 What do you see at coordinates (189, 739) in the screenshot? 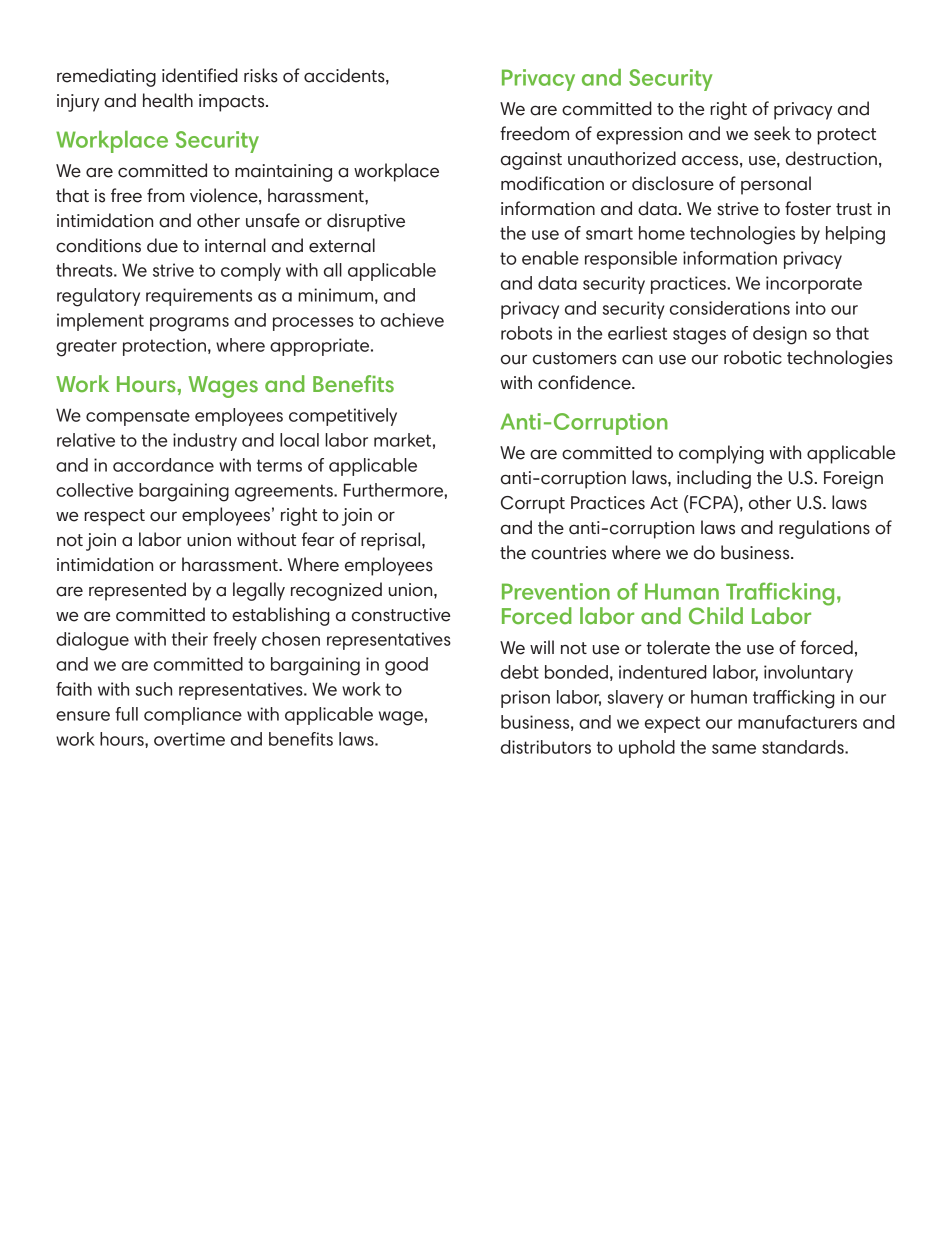
I see `overtime` at bounding box center [189, 739].
